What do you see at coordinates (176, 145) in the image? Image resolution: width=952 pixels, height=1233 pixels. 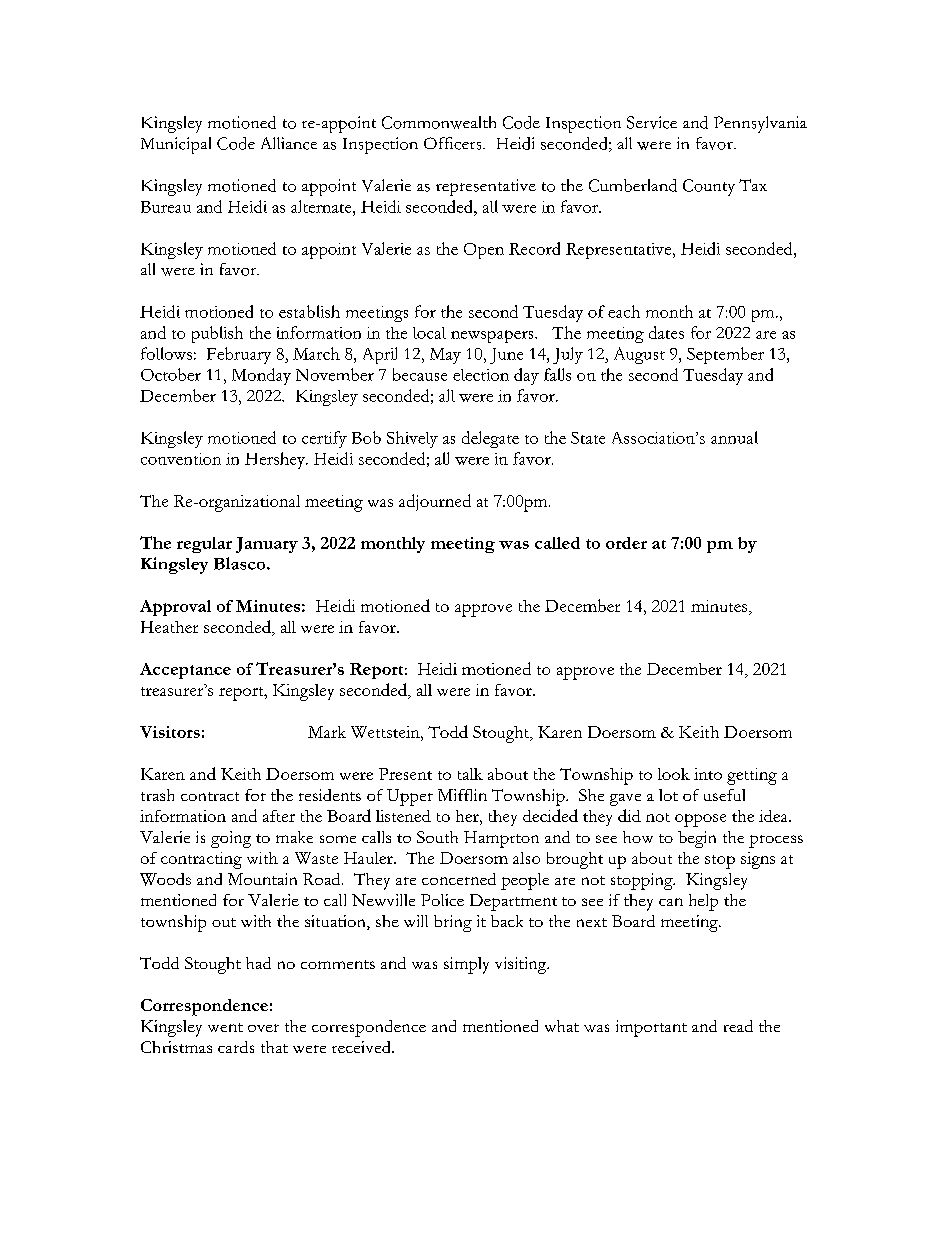 I see `Municipal` at bounding box center [176, 145].
